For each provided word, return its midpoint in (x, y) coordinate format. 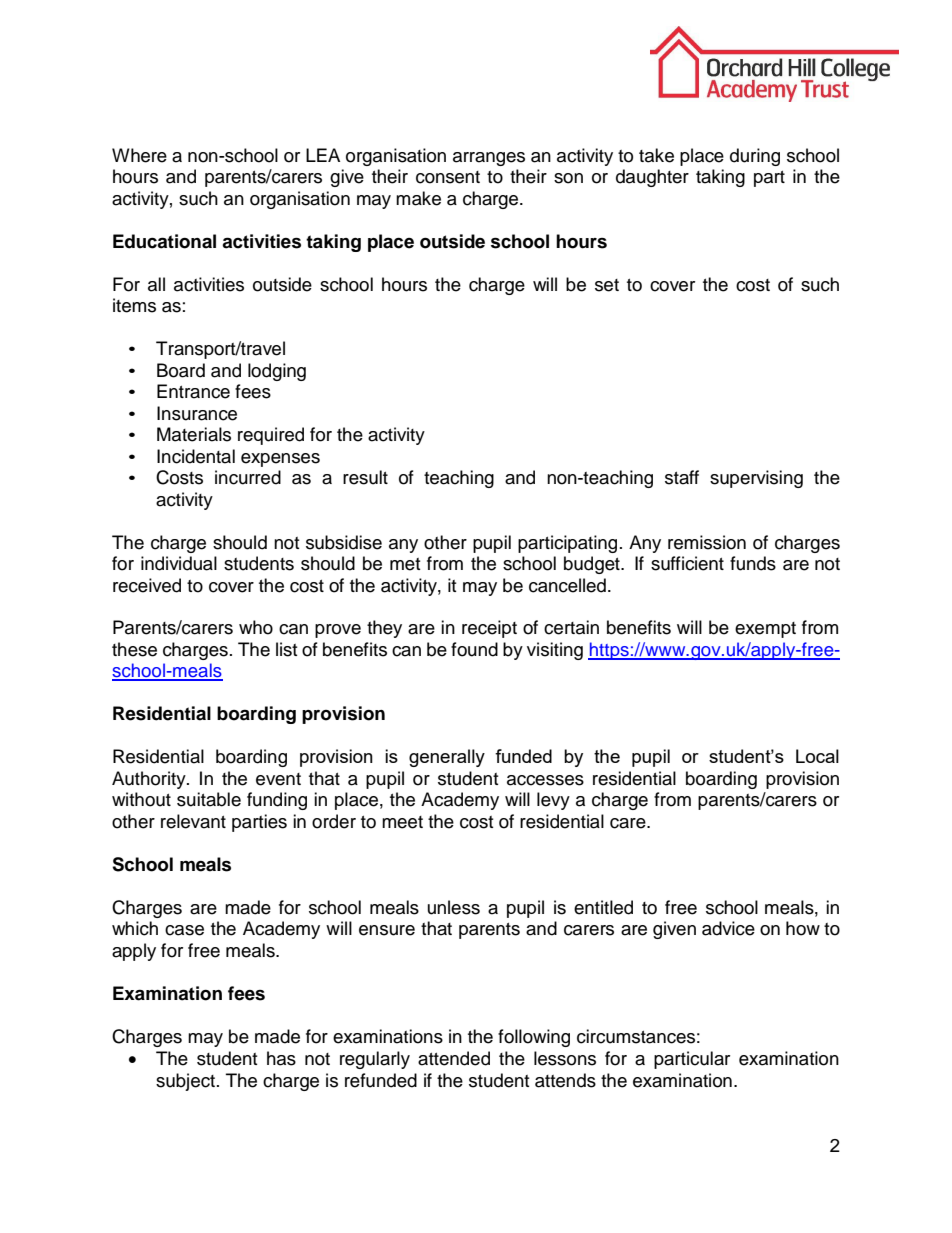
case (184, 930)
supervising (756, 479)
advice (728, 928)
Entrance (193, 391)
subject (185, 1082)
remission (707, 542)
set (607, 285)
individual (179, 563)
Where (139, 155)
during (755, 157)
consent (448, 177)
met (405, 564)
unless (454, 907)
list (286, 649)
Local (817, 756)
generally (447, 758)
